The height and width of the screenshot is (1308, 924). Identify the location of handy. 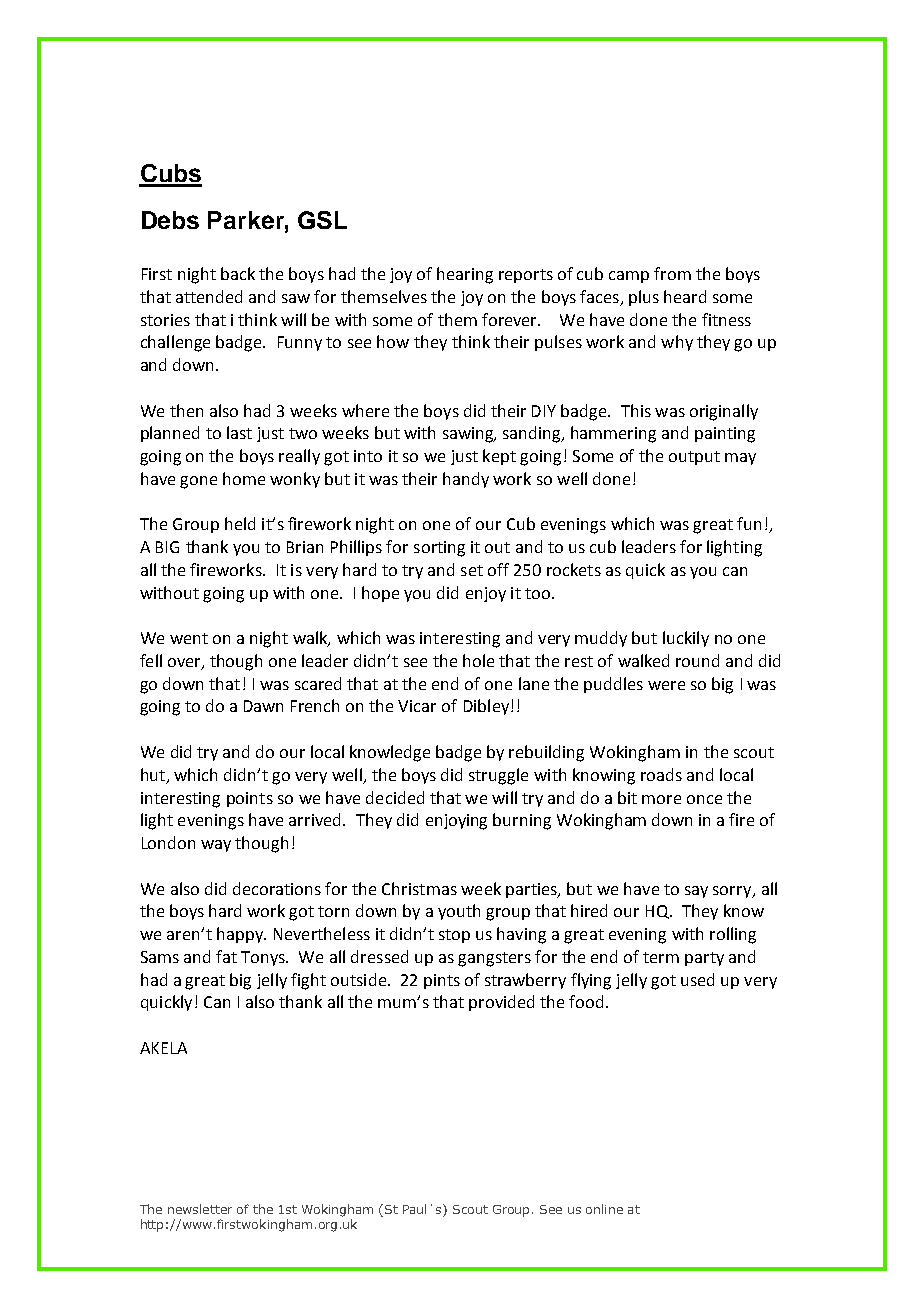
(466, 480).
